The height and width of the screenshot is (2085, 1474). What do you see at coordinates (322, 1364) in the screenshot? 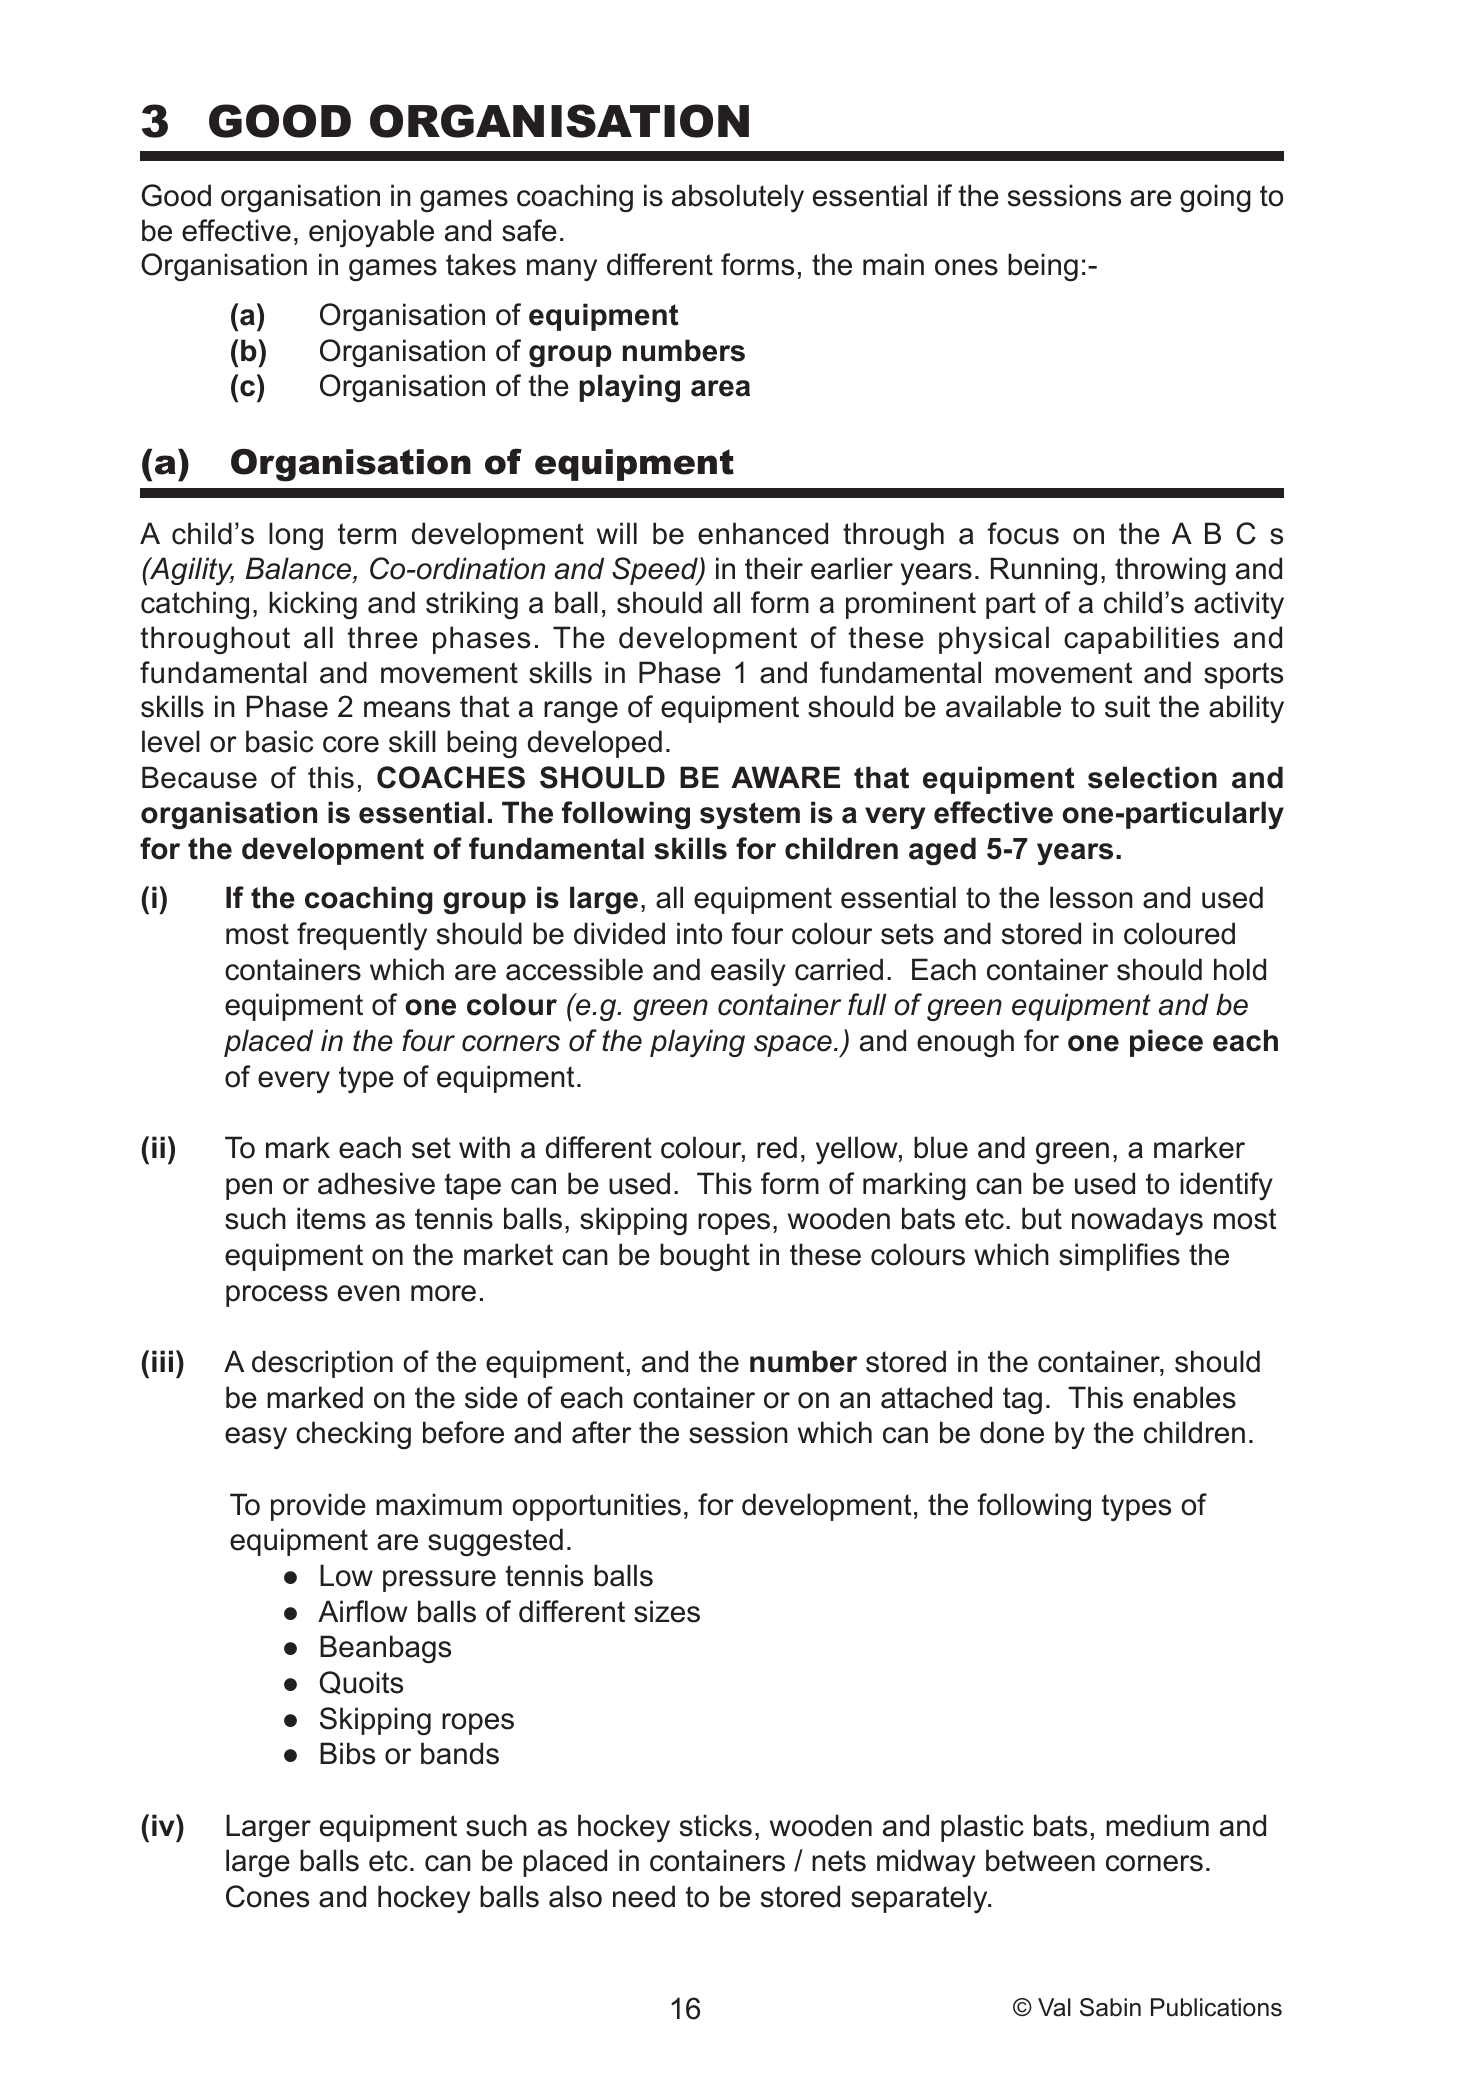
I see `description` at bounding box center [322, 1364].
